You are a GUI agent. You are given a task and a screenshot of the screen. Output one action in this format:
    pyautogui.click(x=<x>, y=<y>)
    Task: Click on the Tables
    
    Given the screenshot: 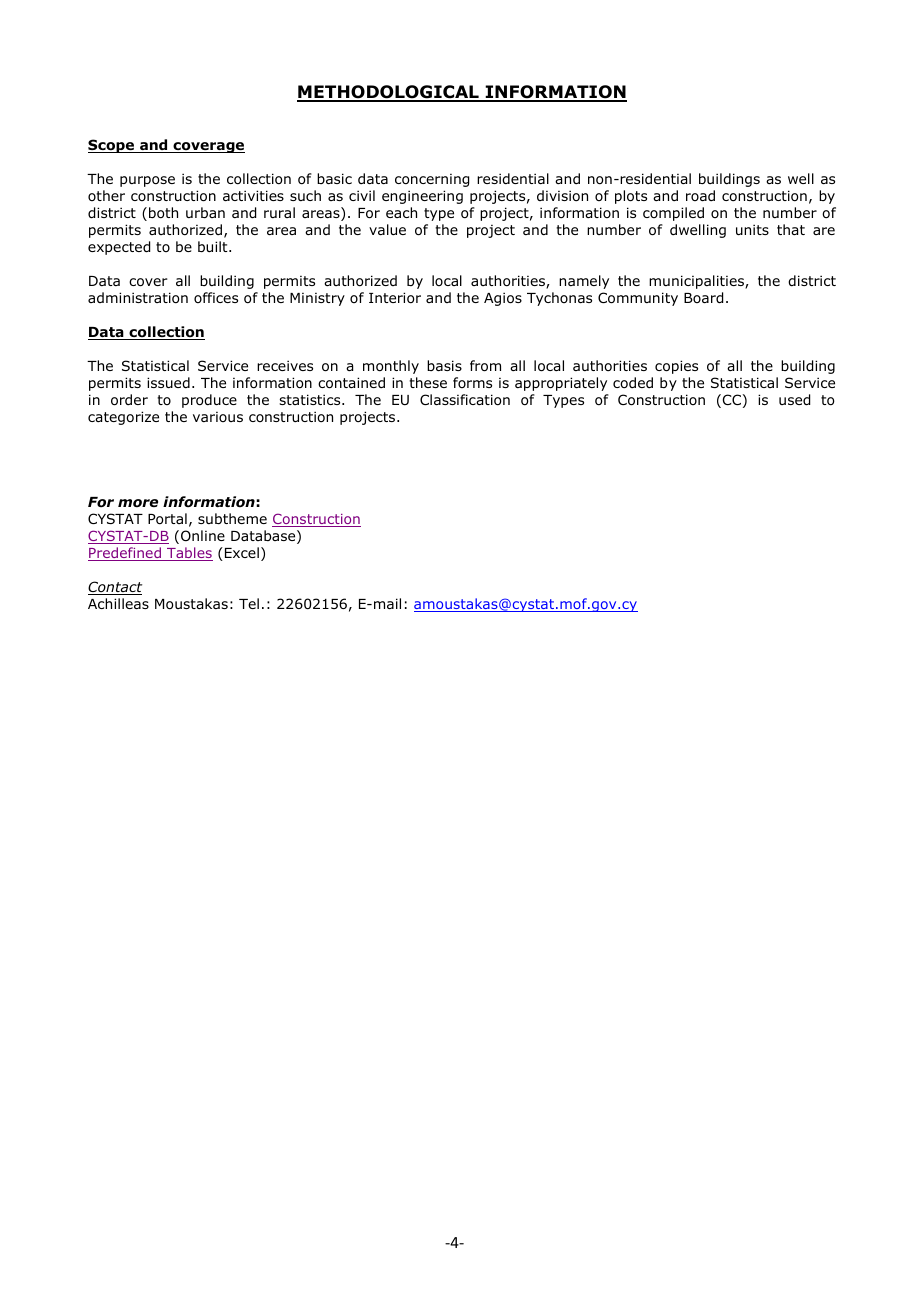 What is the action you would take?
    pyautogui.click(x=189, y=554)
